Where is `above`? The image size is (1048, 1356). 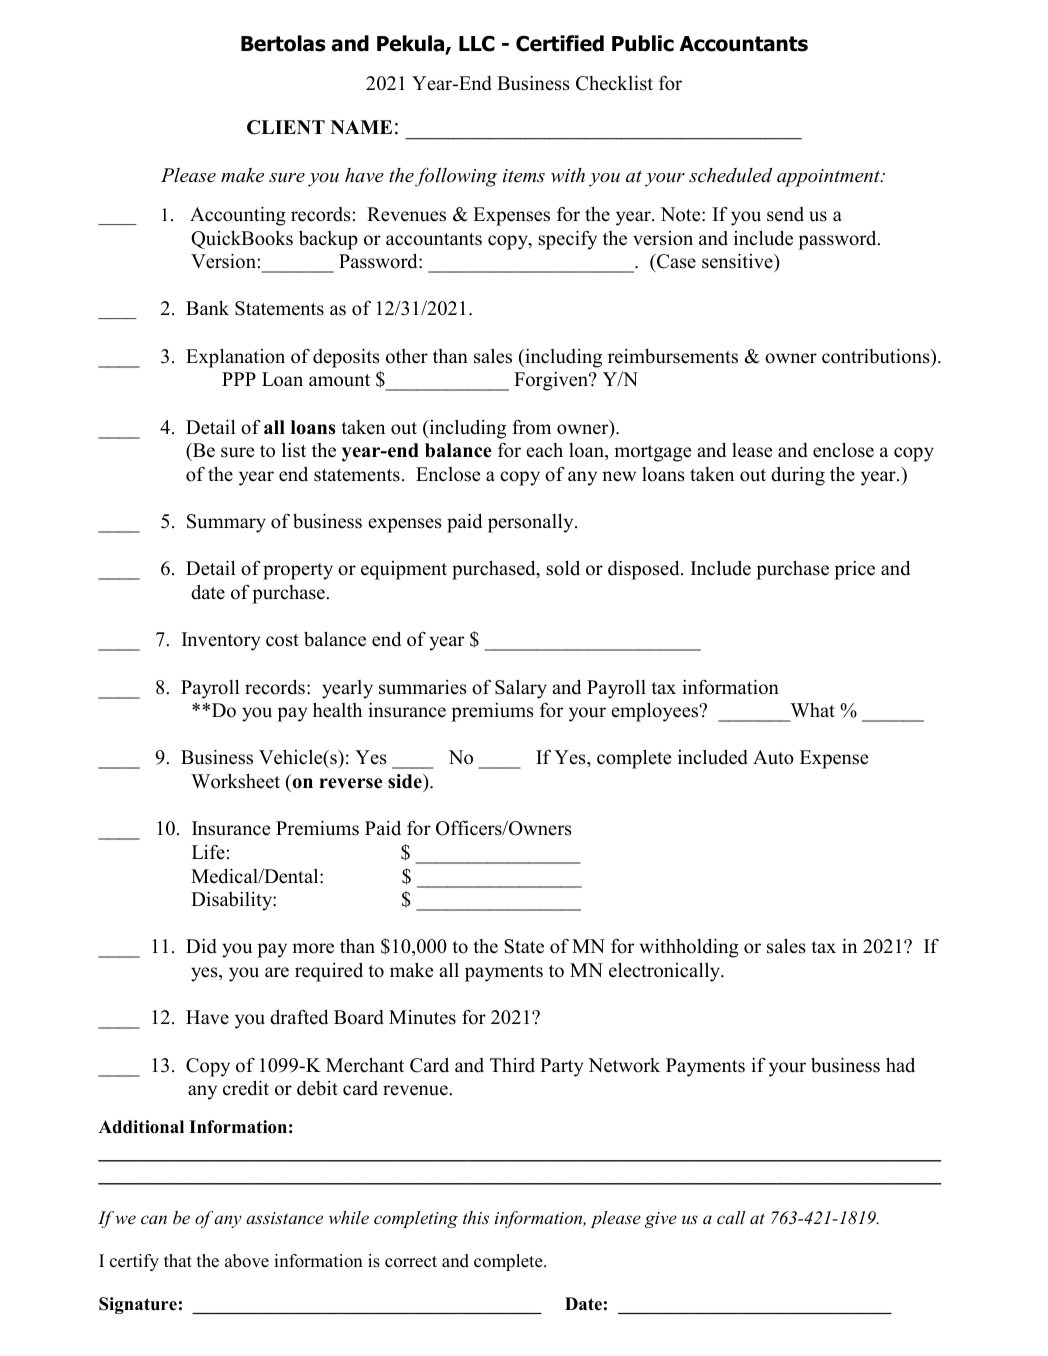
above is located at coordinates (247, 1261).
